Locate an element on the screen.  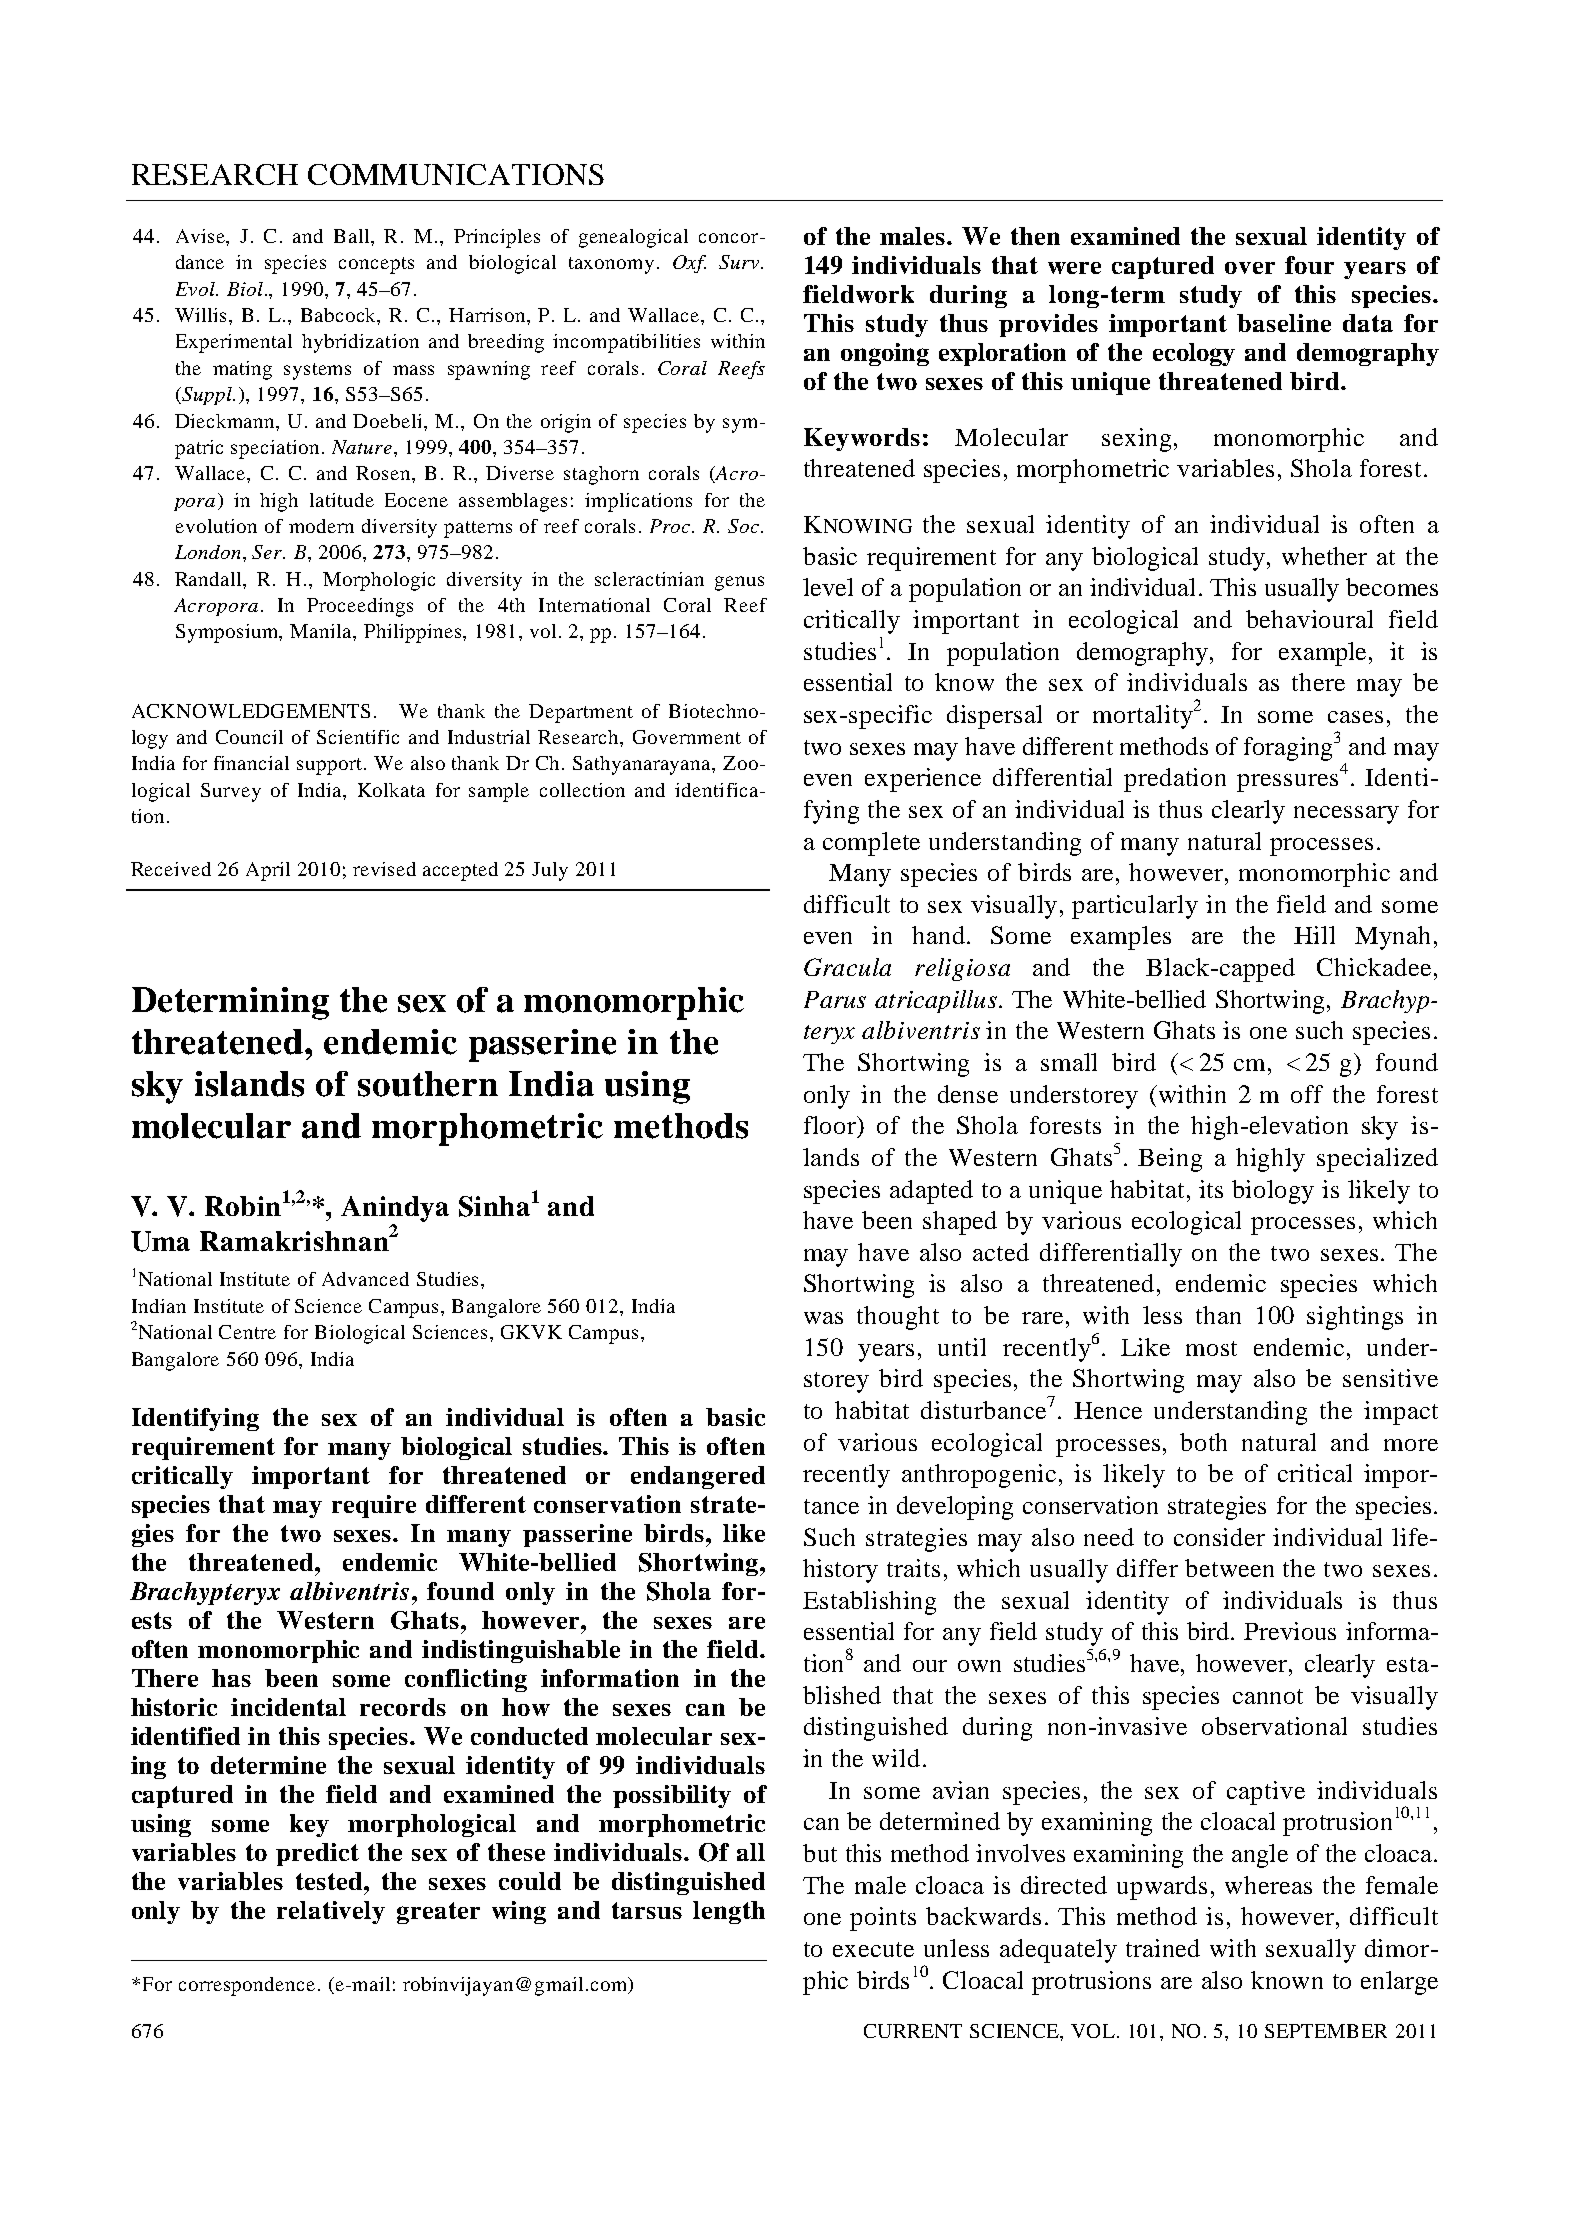
southern is located at coordinates (428, 1084).
